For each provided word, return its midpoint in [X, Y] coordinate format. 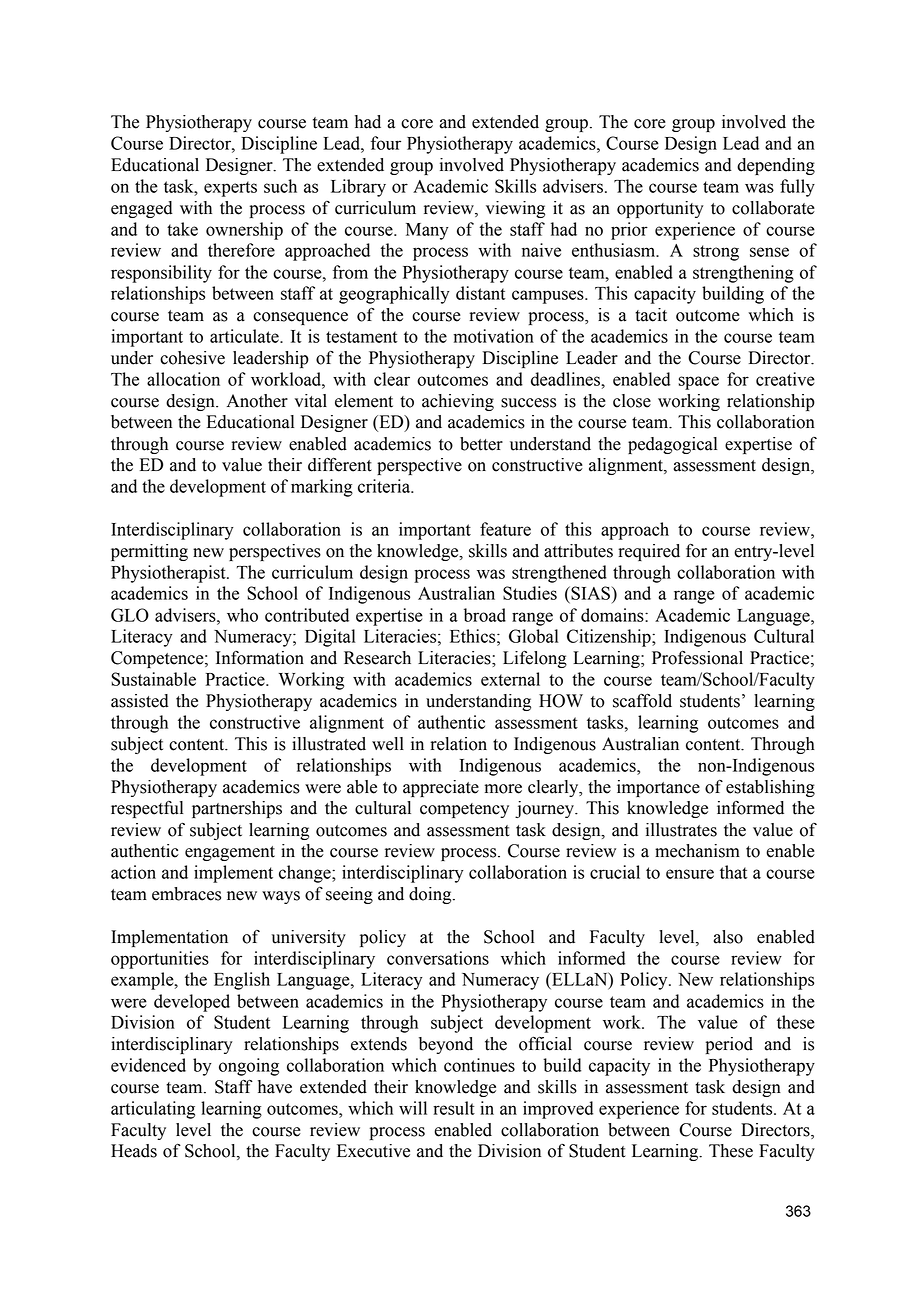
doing [431, 895]
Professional [697, 657]
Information [260, 658]
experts [230, 189]
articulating [153, 1110]
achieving [458, 402]
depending [776, 166]
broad [485, 615]
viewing [515, 209]
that [733, 872]
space [699, 383]
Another [257, 401]
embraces [186, 894]
